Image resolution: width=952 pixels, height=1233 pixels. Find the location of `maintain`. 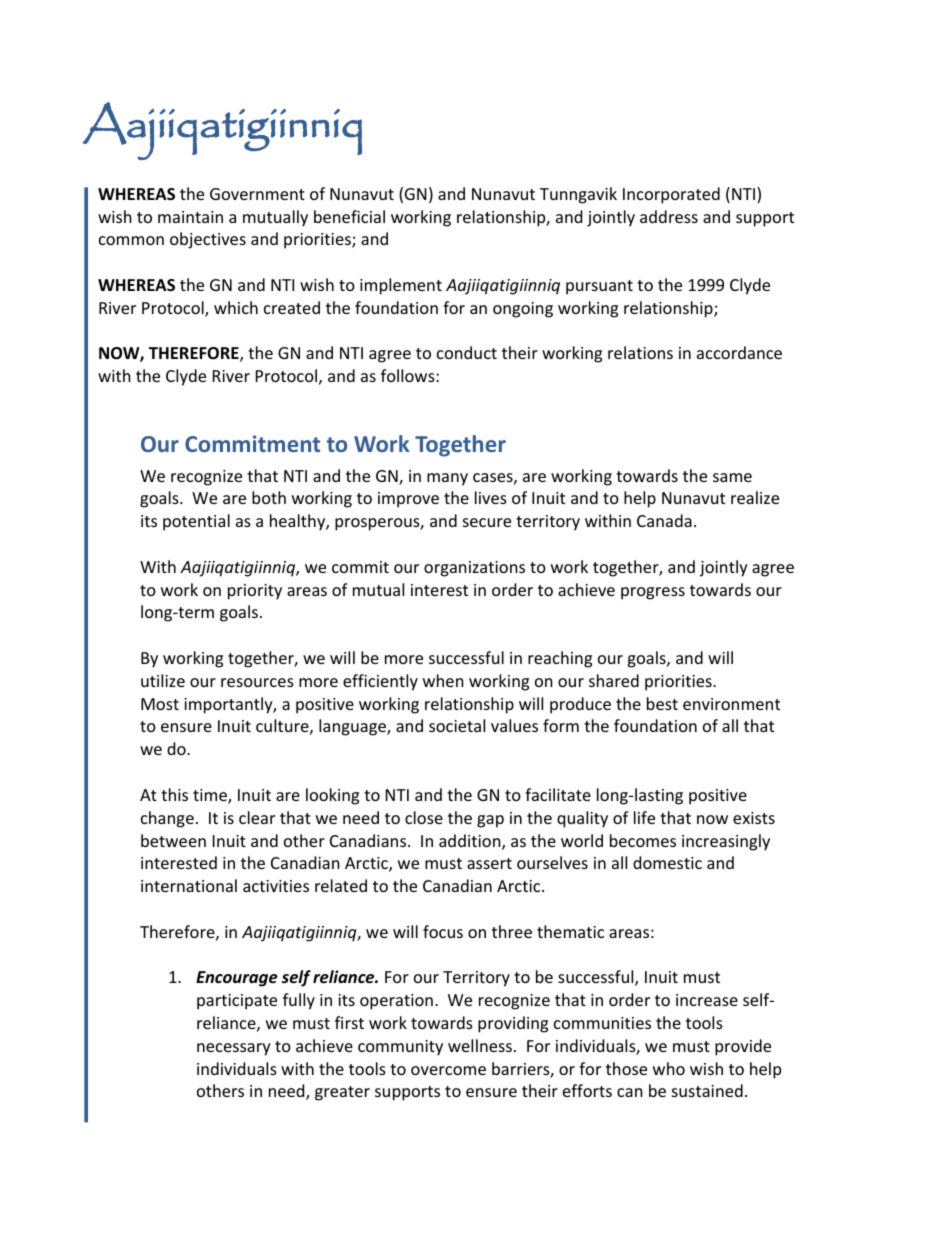

maintain is located at coordinates (190, 217).
